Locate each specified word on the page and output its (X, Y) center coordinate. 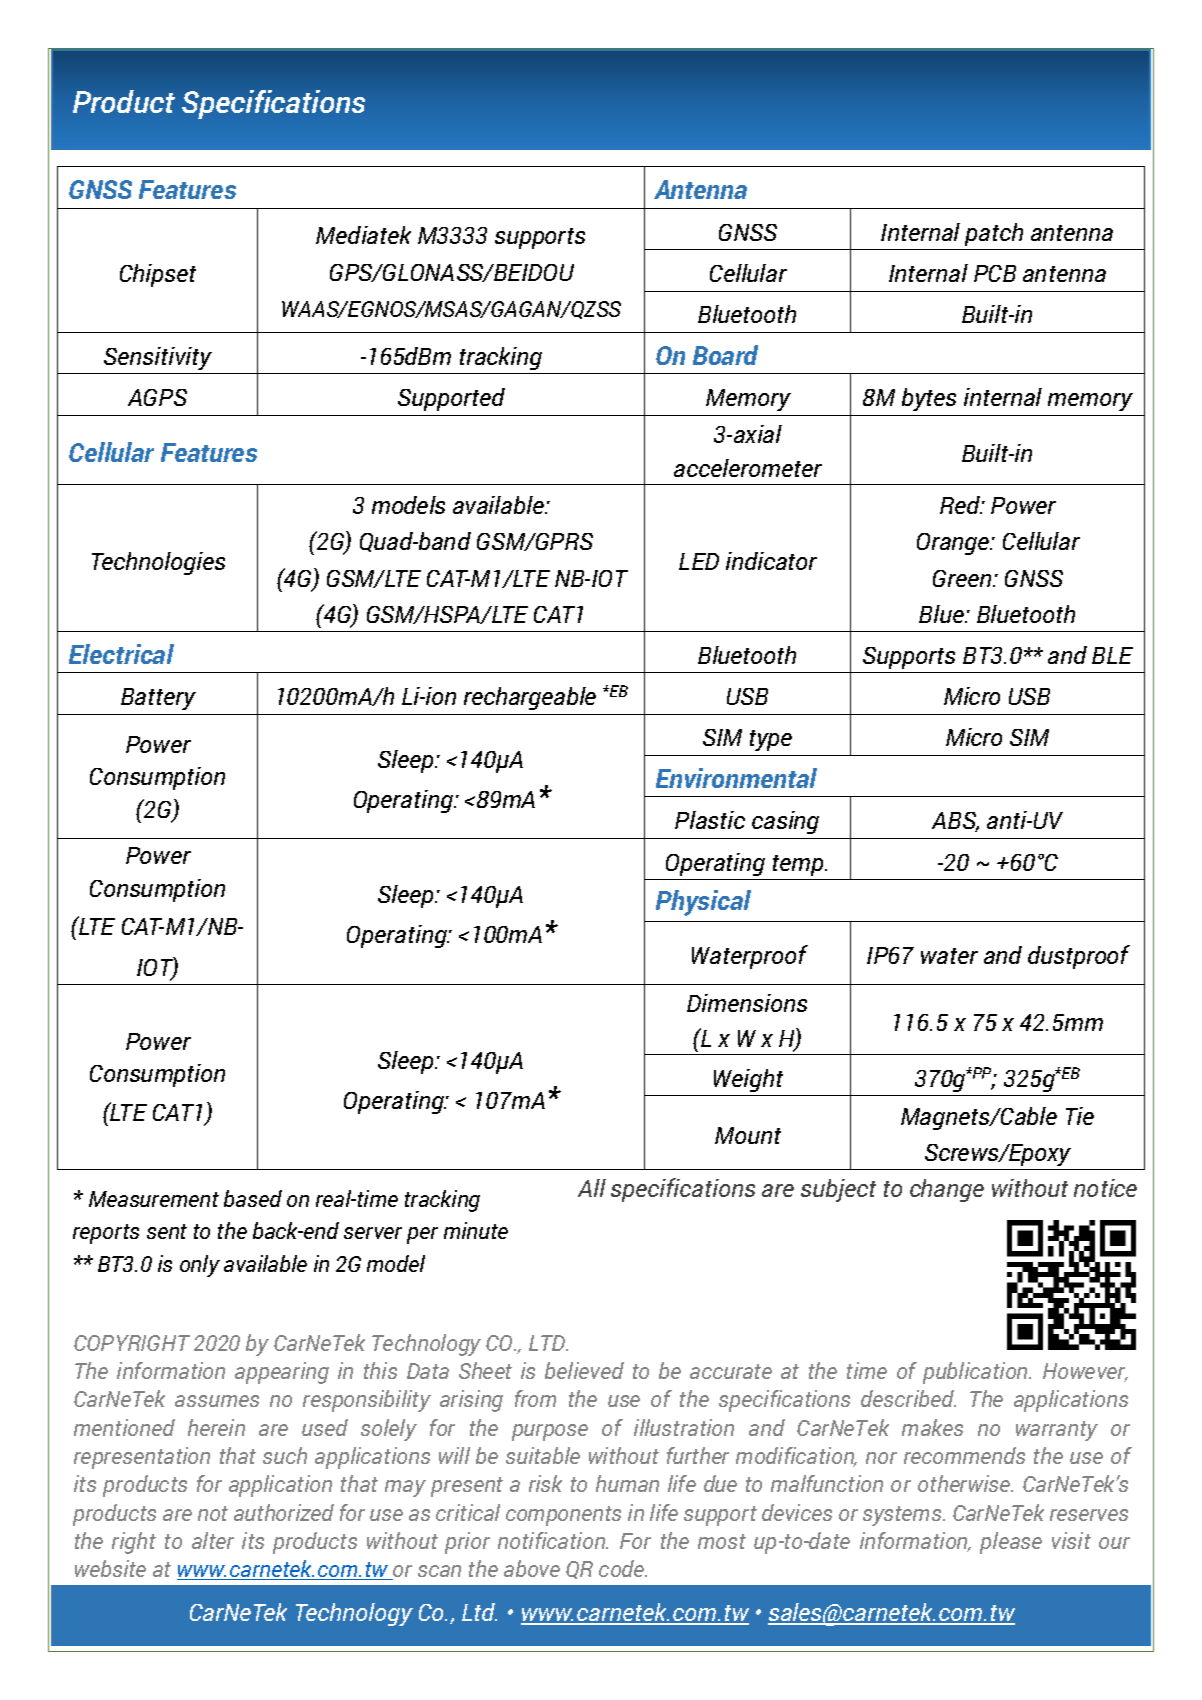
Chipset (158, 275)
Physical (703, 903)
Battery (158, 699)
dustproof (1079, 957)
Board (725, 355)
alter (213, 1540)
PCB (995, 273)
